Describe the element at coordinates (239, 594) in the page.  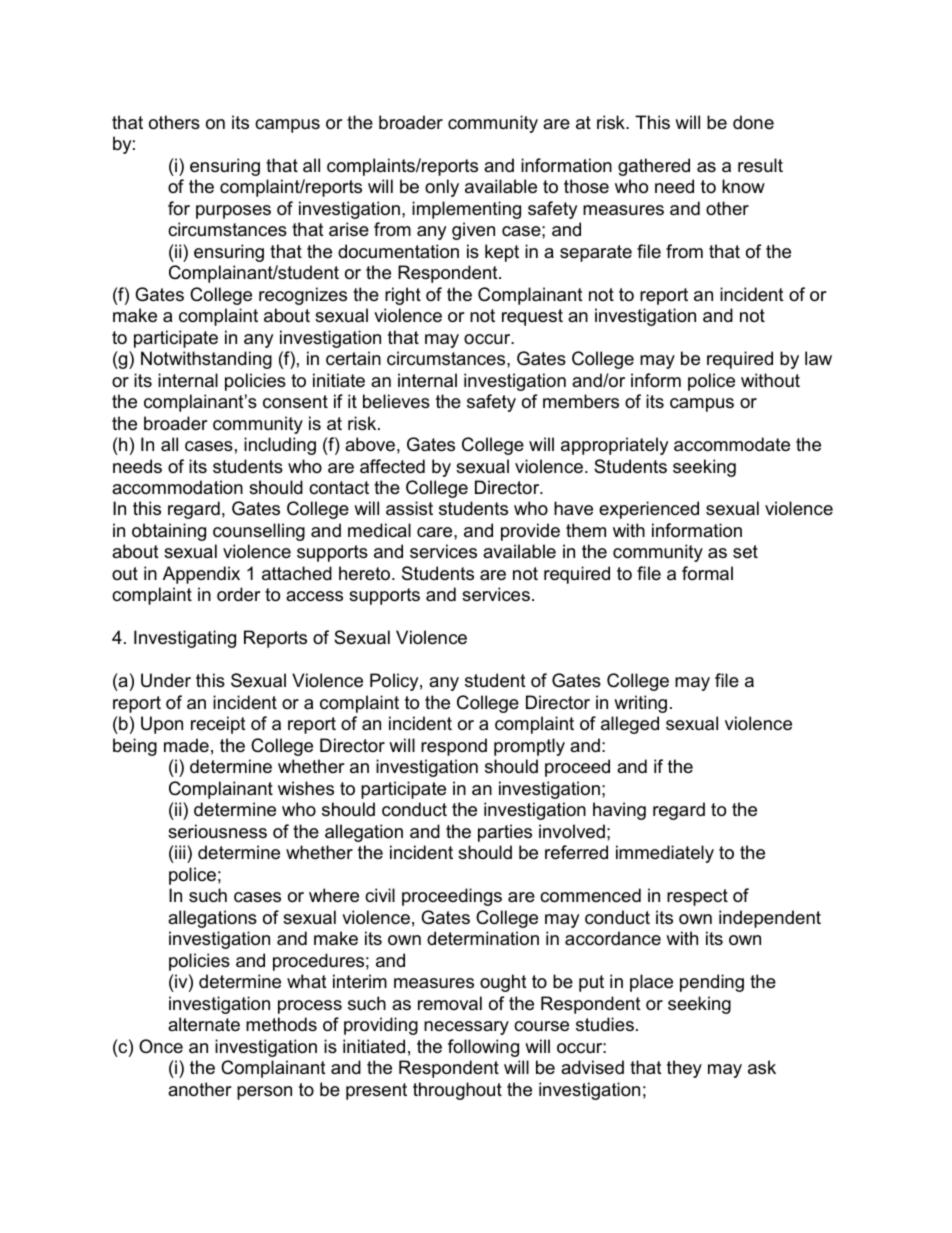
I see `order` at that location.
